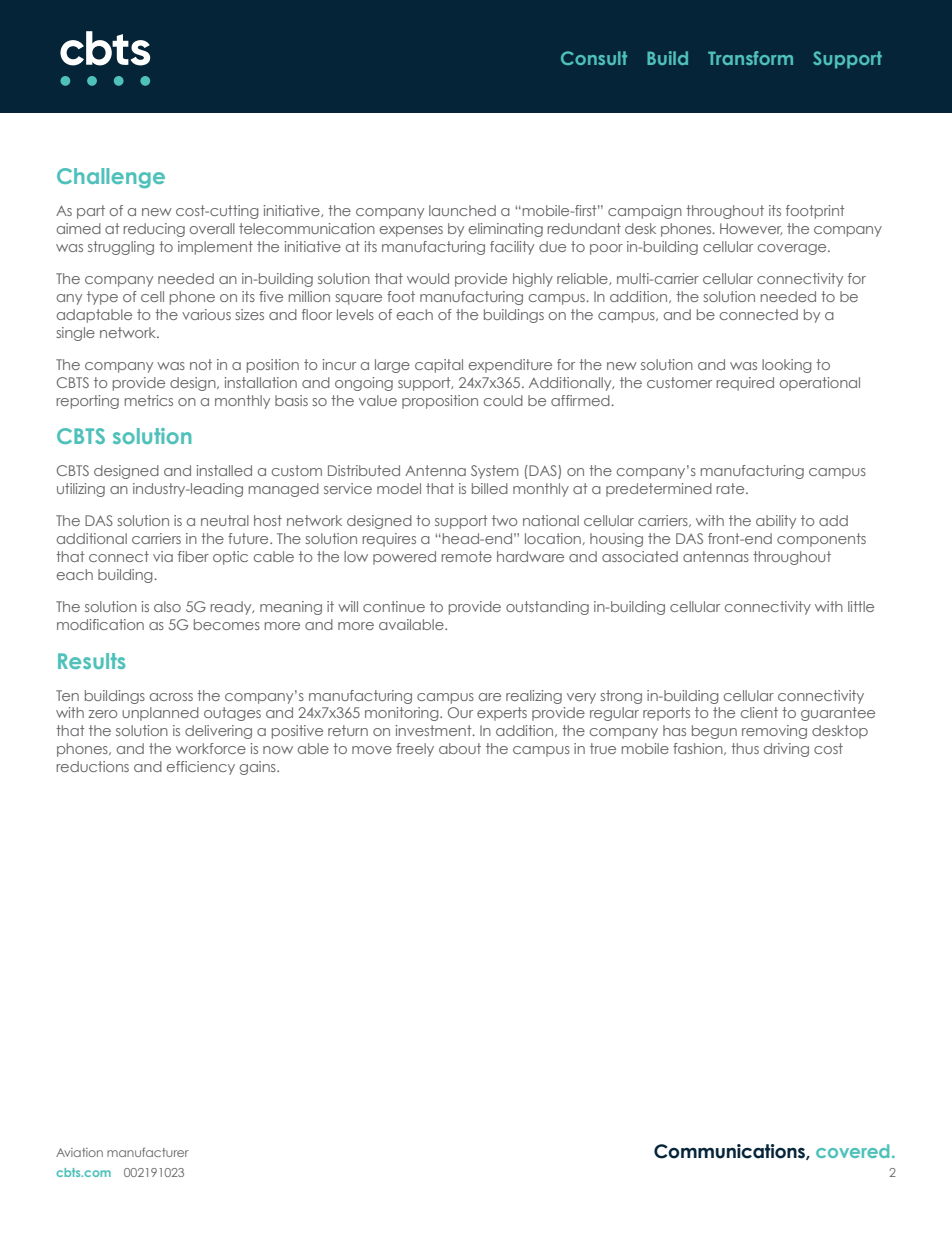 Image resolution: width=952 pixels, height=1233 pixels. I want to click on metrics, so click(149, 400).
